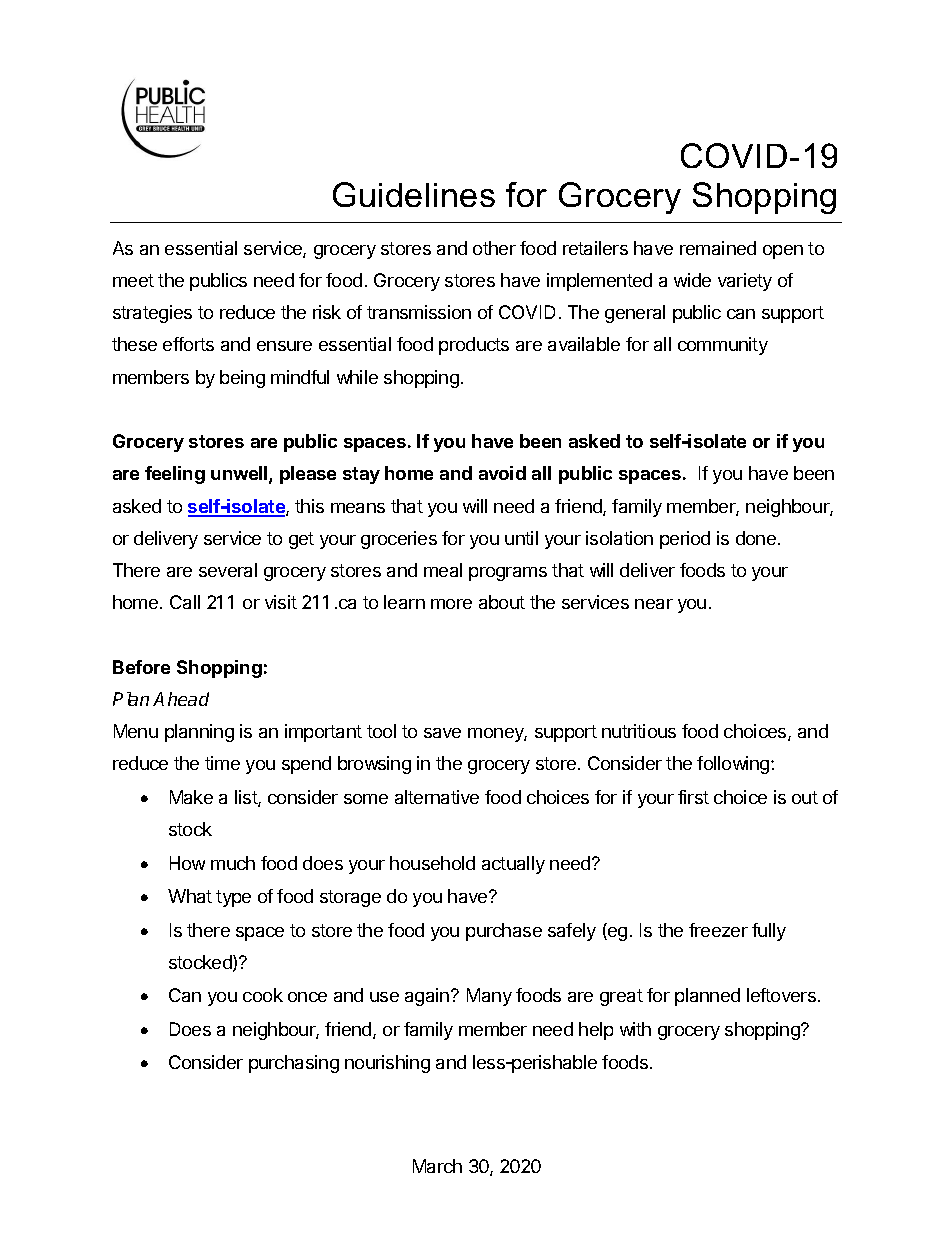 Image resolution: width=952 pixels, height=1233 pixels. I want to click on near, so click(654, 604).
